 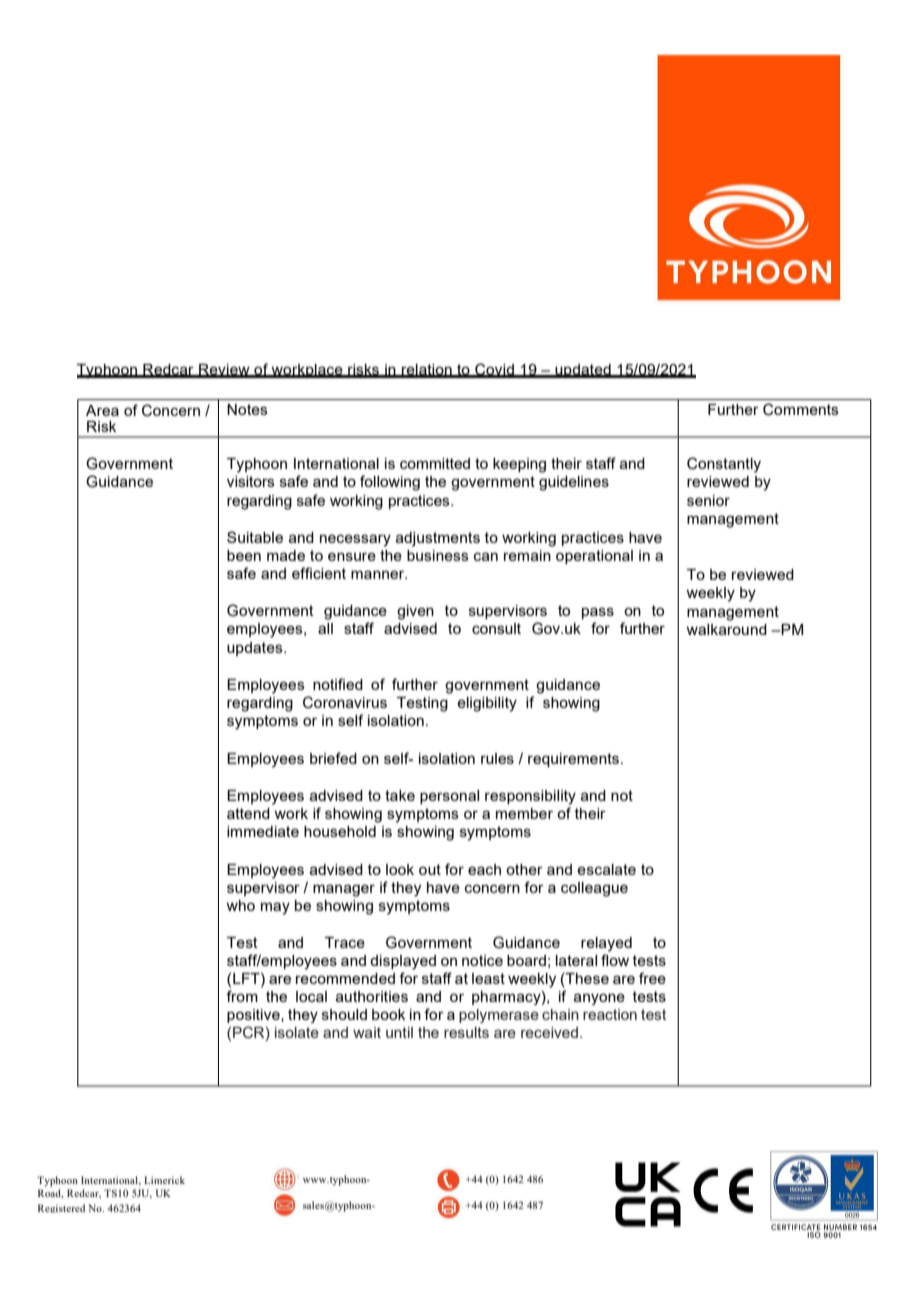 What do you see at coordinates (256, 649) in the screenshot?
I see `updates` at bounding box center [256, 649].
